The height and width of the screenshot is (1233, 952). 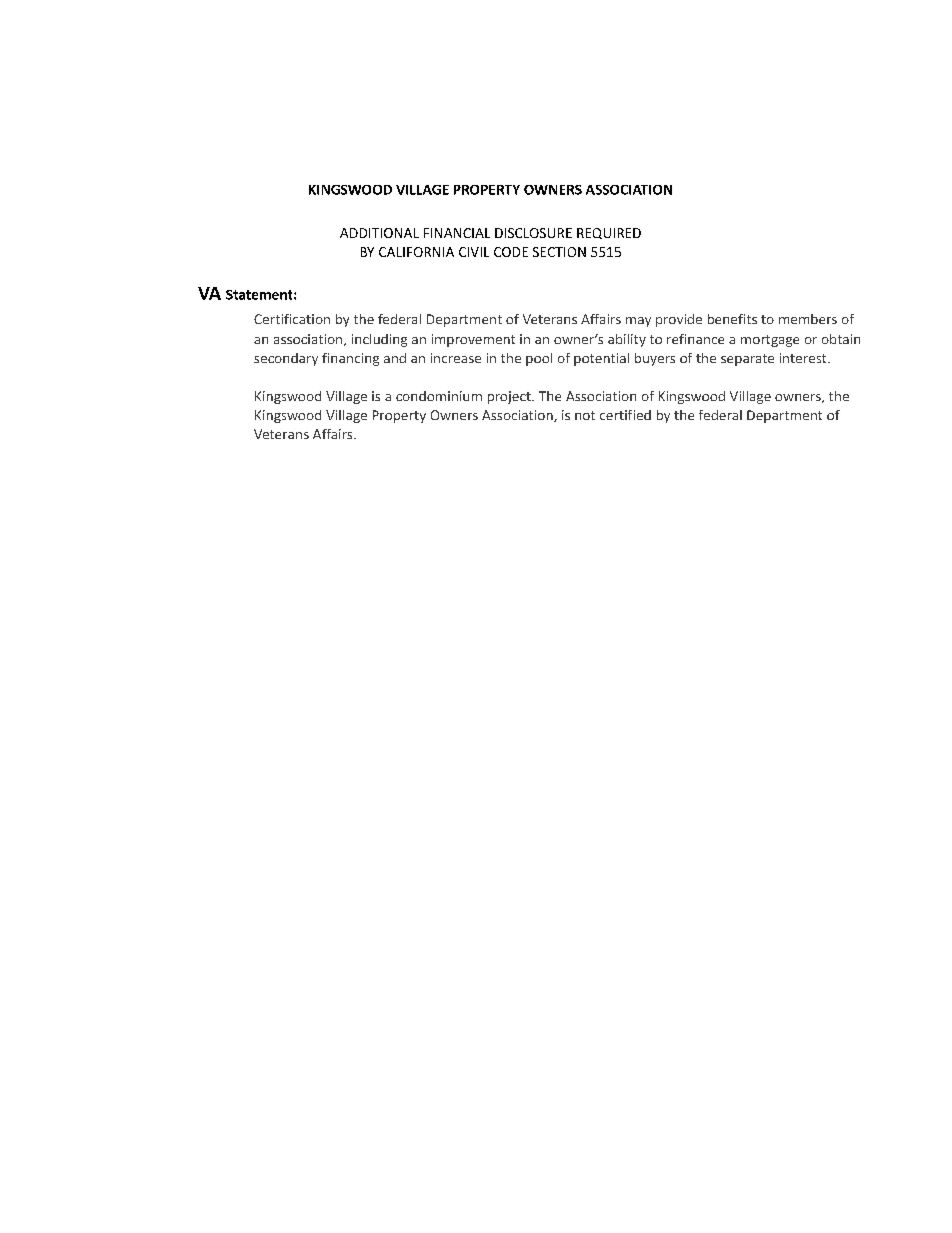 I want to click on financing, so click(x=350, y=359).
